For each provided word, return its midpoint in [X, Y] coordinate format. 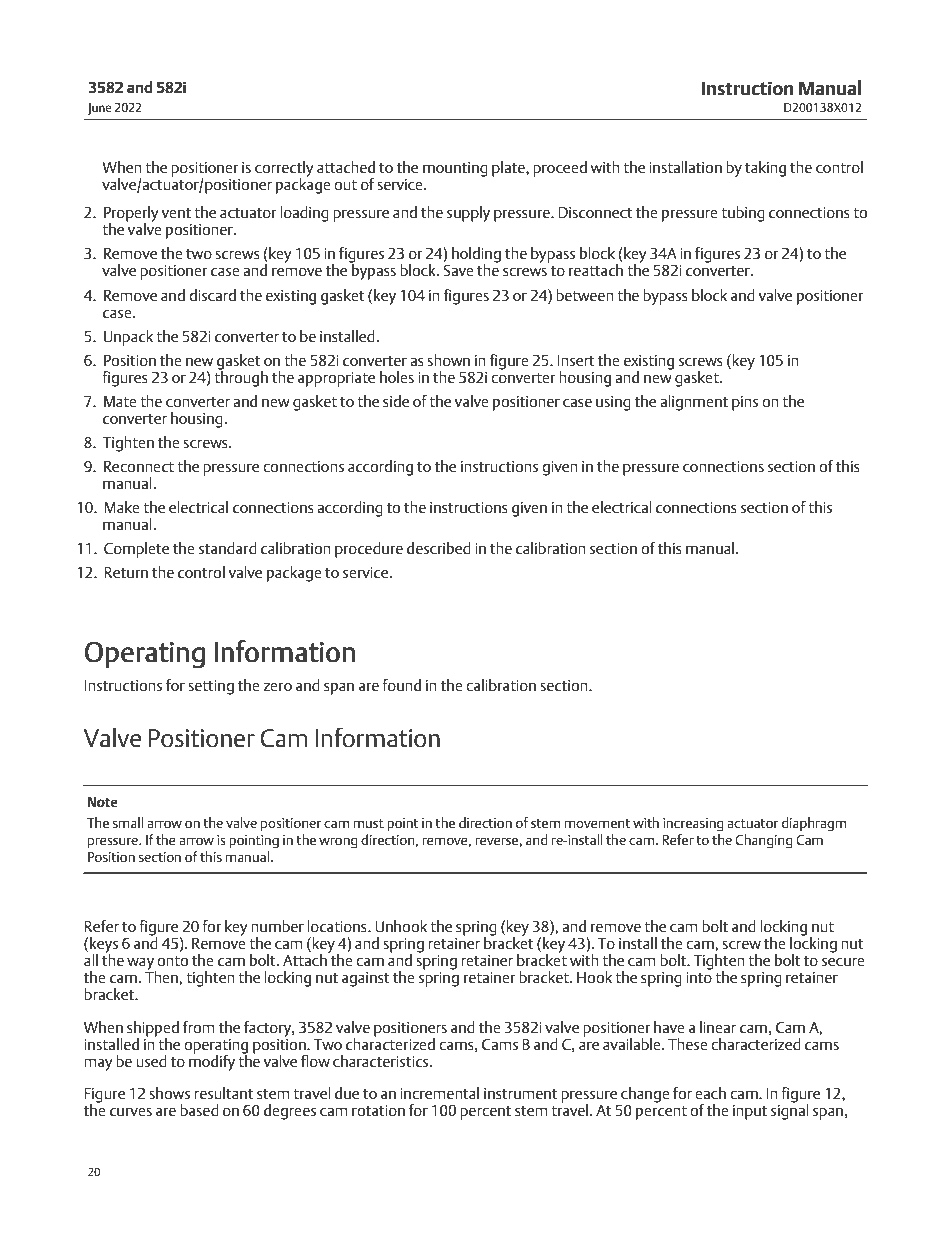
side [396, 401]
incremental [439, 1093]
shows [169, 1093]
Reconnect [139, 466]
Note [102, 802]
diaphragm [814, 824]
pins [745, 403]
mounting [455, 169]
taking [765, 169]
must [368, 823]
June [100, 109]
